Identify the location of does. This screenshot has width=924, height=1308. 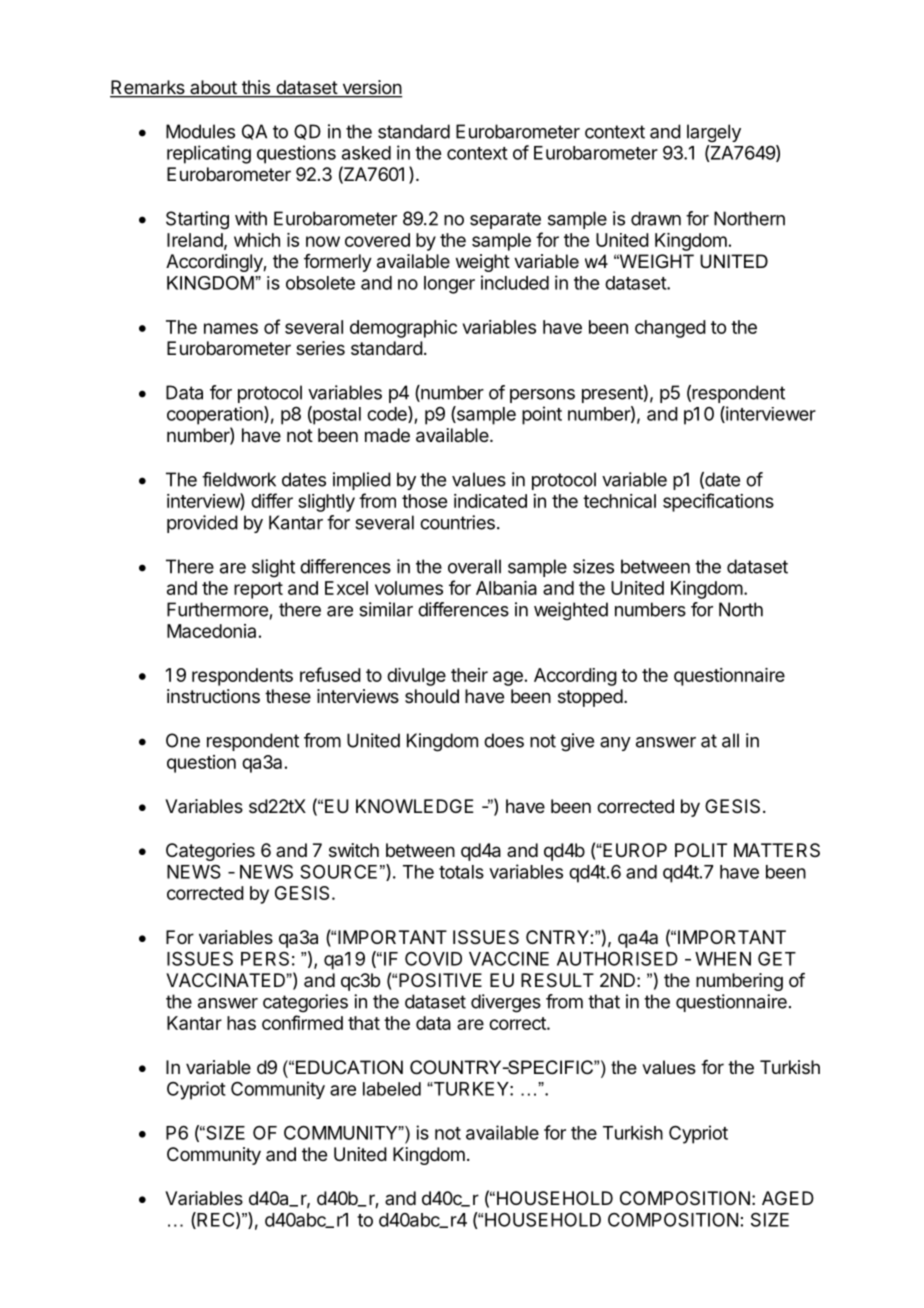
(504, 740).
